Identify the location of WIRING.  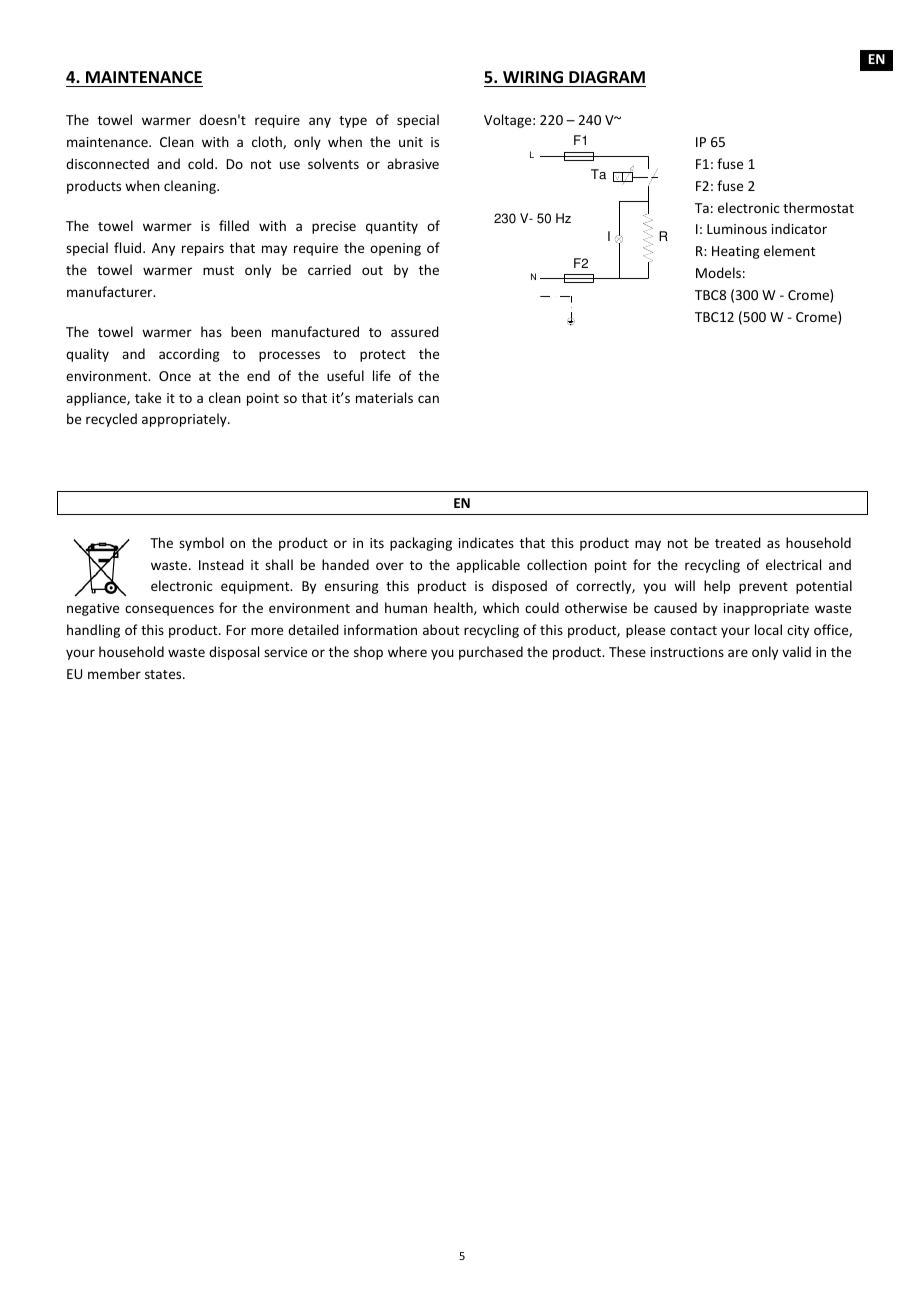
(533, 79).
